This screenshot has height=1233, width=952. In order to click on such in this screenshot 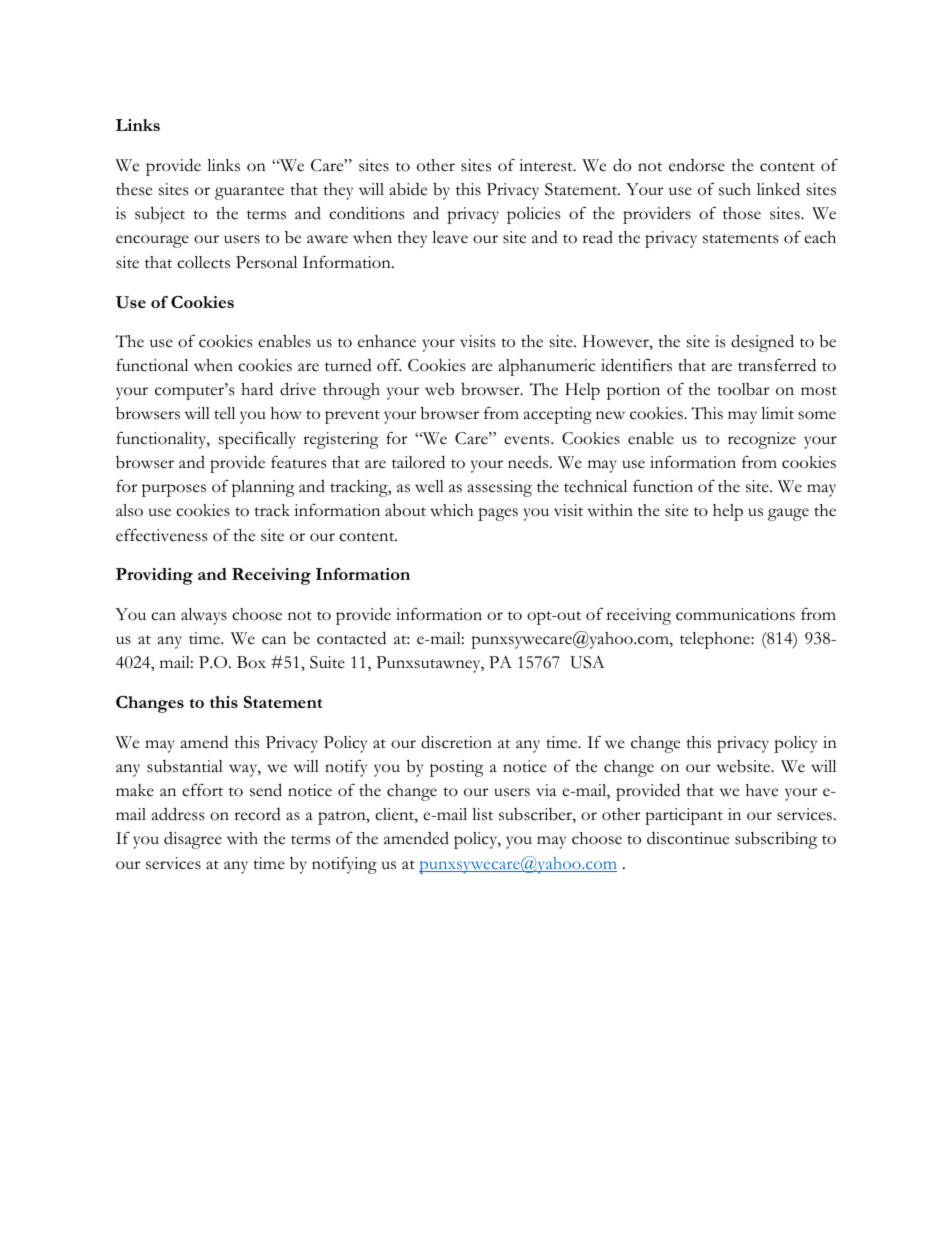, I will do `click(735, 189)`.
